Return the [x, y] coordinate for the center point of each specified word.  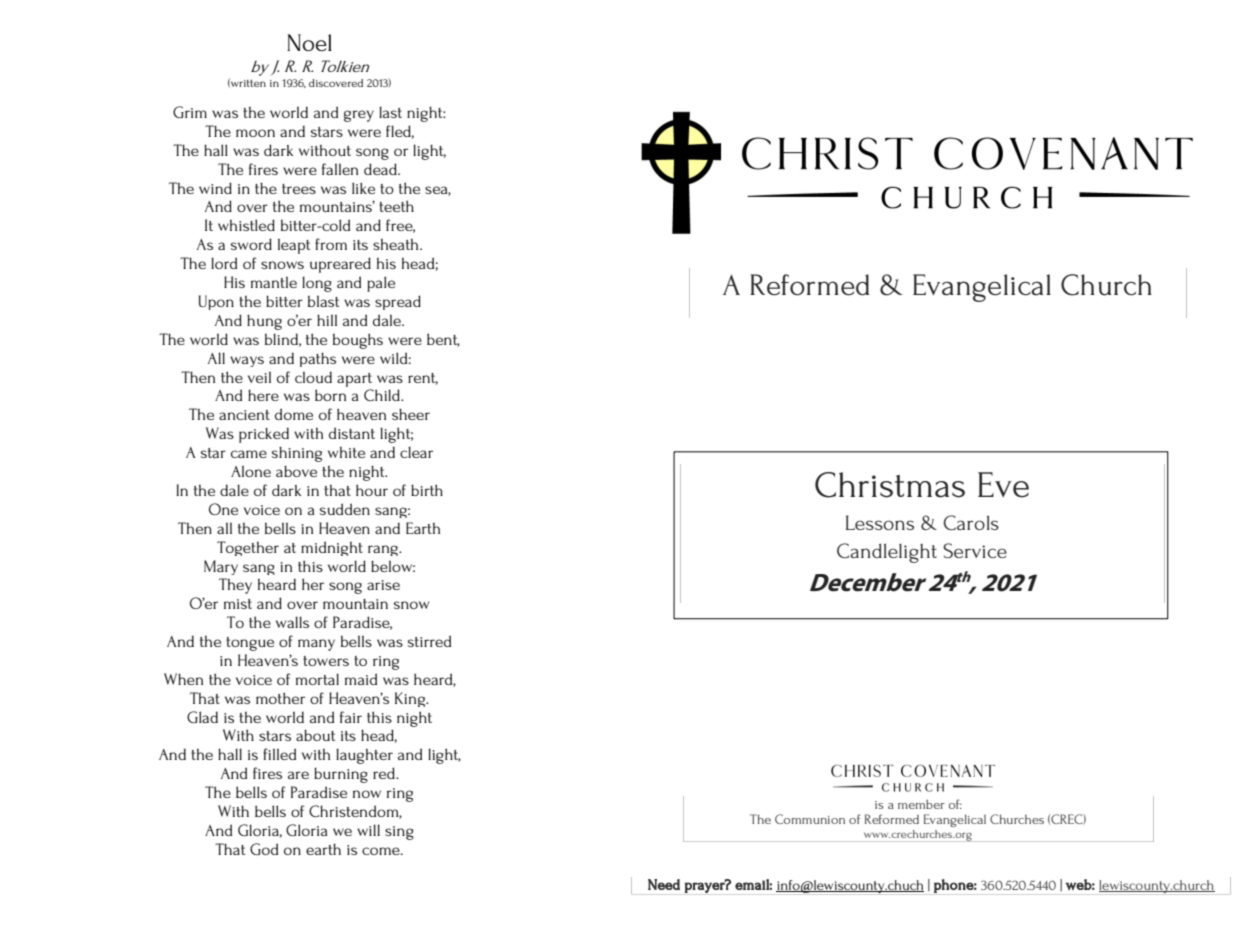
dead [381, 169]
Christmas [890, 485]
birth [427, 490]
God [264, 849]
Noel [309, 42]
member [921, 804]
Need [664, 884]
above [296, 471]
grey [359, 116]
